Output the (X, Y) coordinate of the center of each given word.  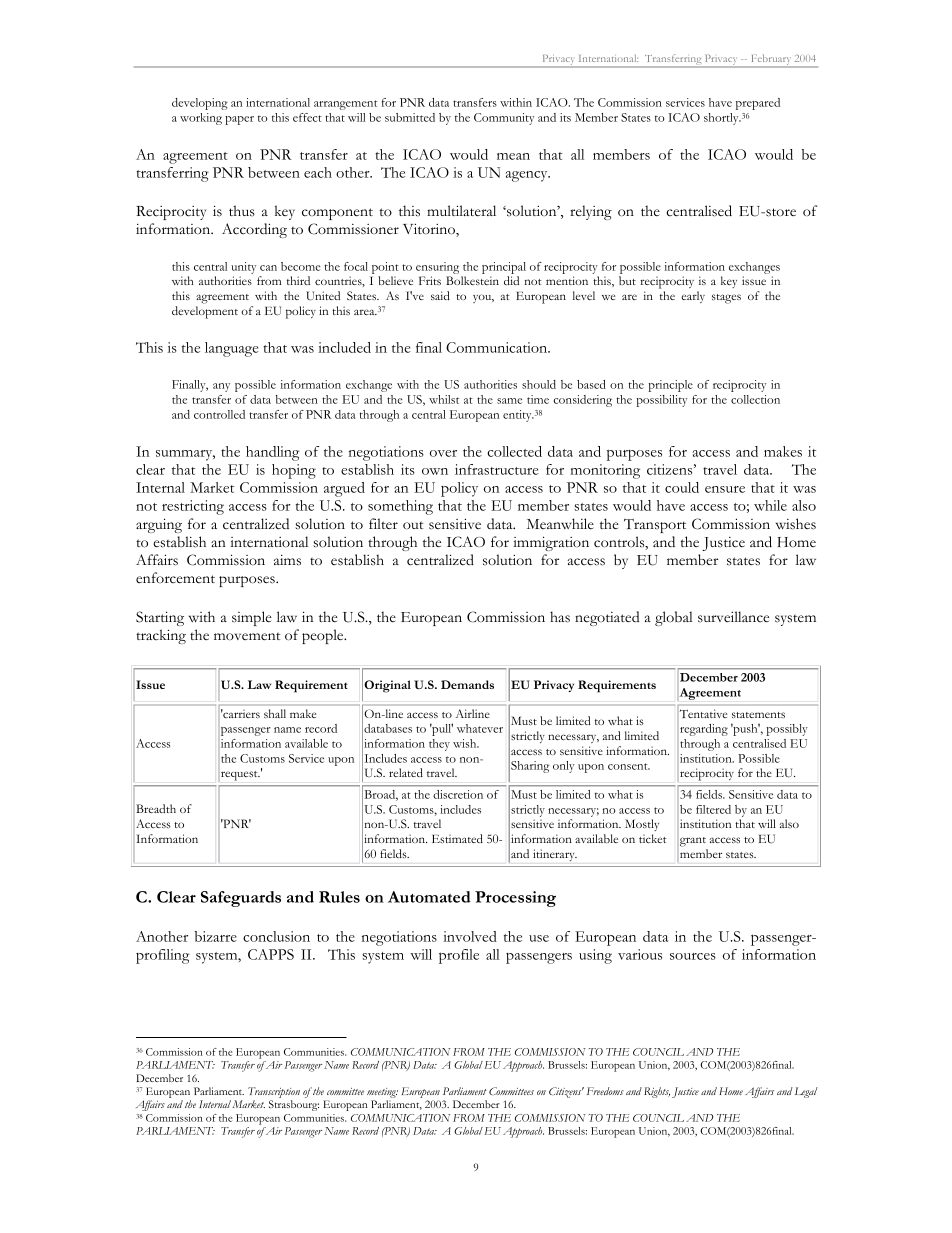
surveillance (733, 617)
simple (252, 618)
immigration (551, 543)
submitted (410, 117)
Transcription (274, 1094)
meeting (382, 1094)
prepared (758, 104)
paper (239, 120)
